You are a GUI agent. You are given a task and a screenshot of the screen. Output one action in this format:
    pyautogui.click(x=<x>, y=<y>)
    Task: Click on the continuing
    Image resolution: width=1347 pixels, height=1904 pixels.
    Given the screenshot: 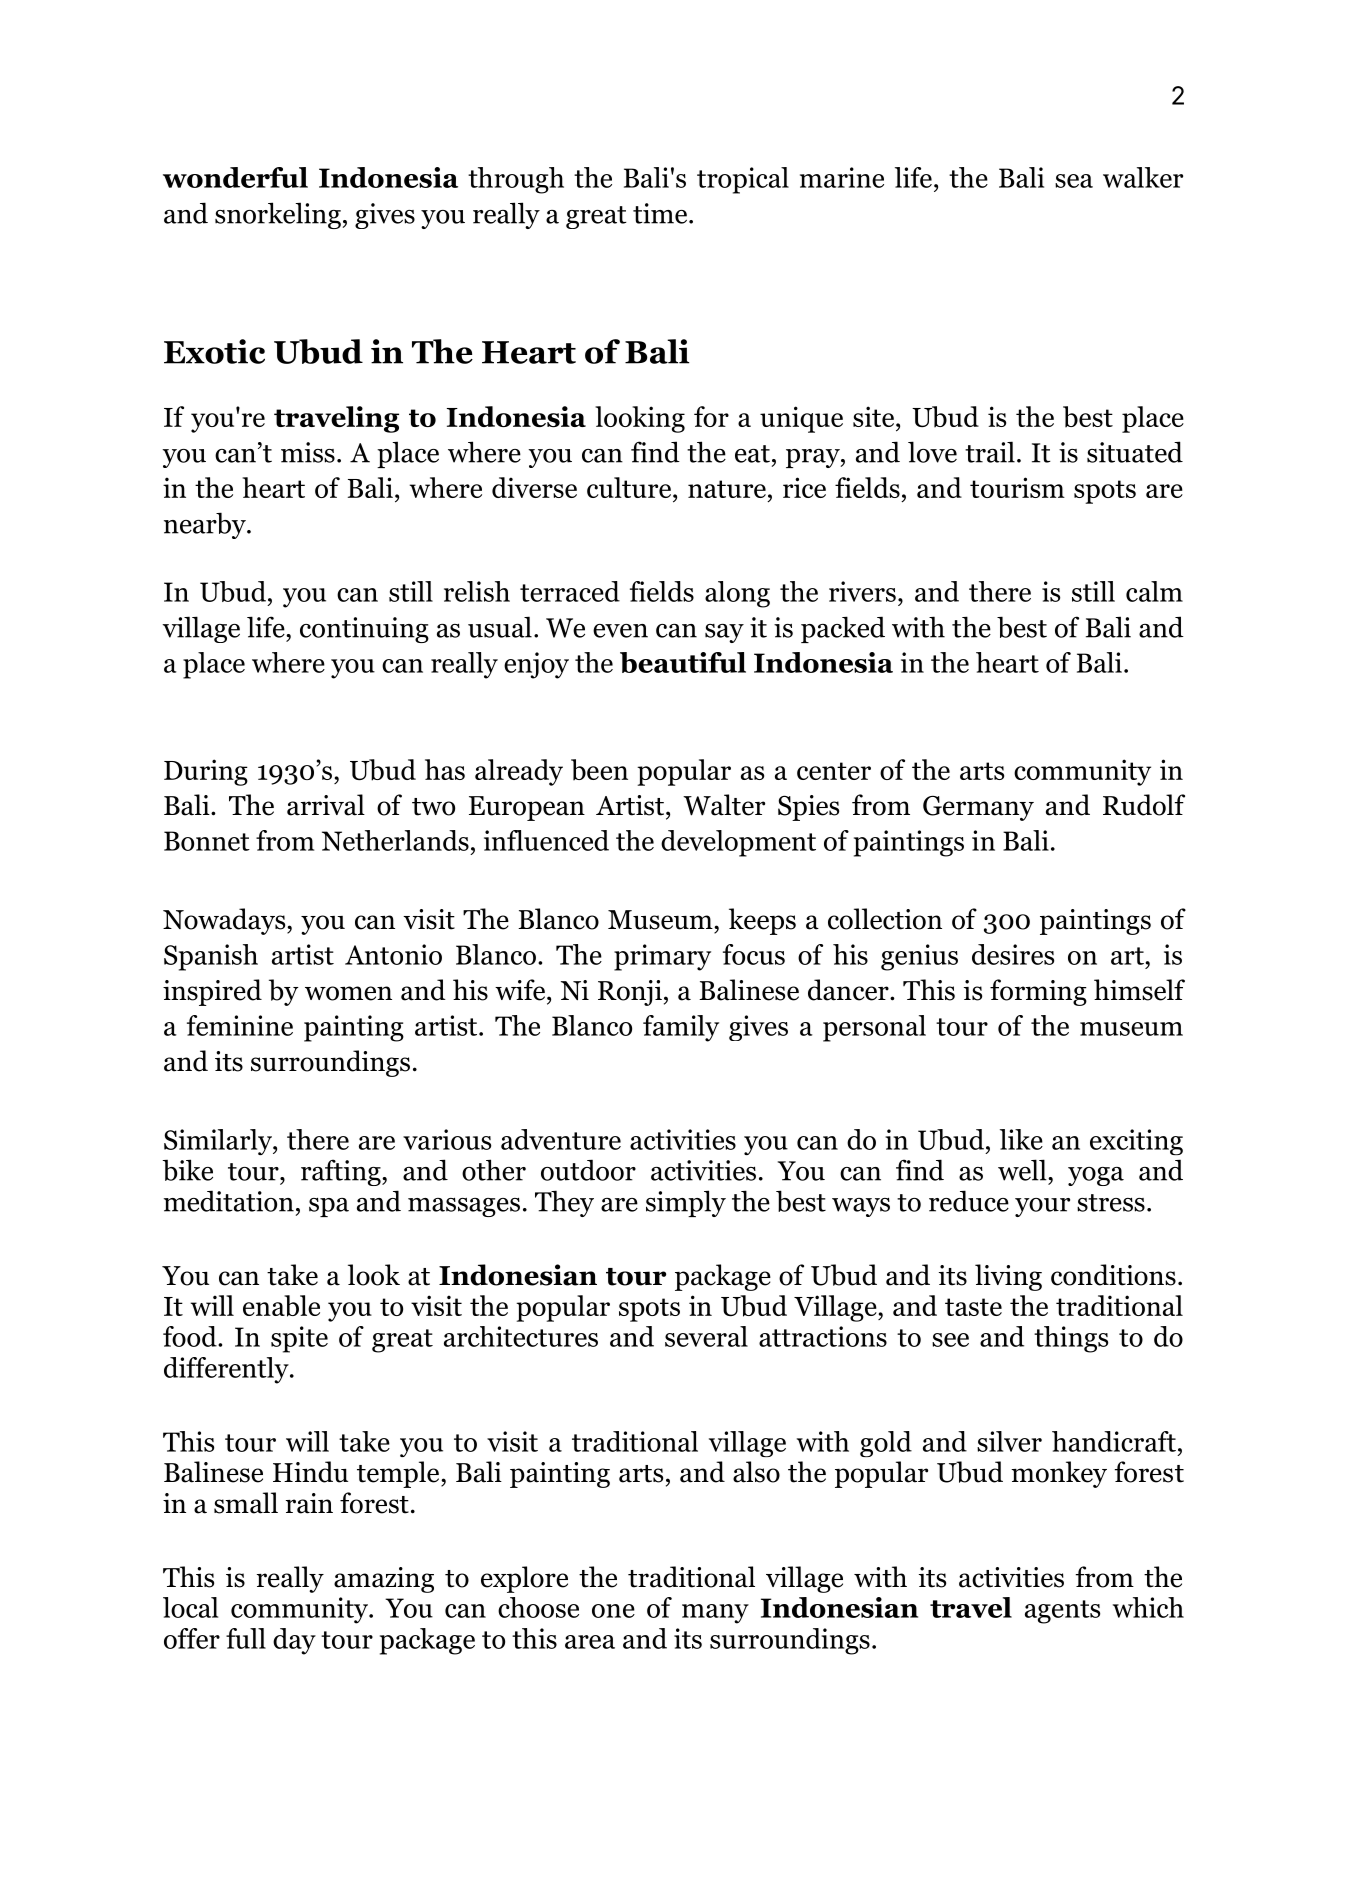 What is the action you would take?
    pyautogui.click(x=364, y=630)
